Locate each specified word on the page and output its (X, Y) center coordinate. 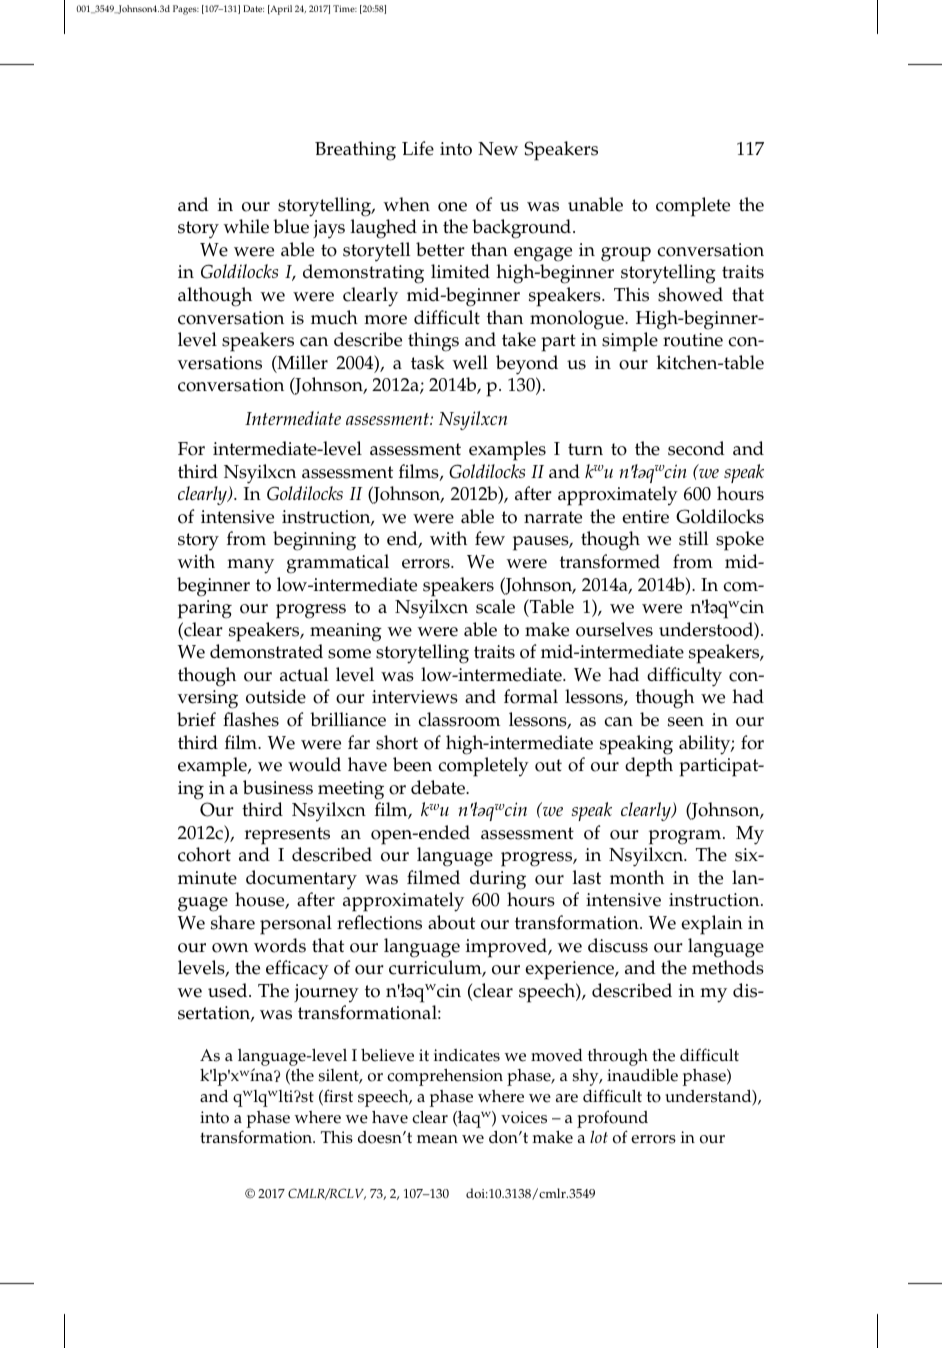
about (451, 922)
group (626, 254)
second (696, 448)
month (637, 877)
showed (690, 294)
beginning (314, 541)
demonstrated (266, 651)
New (498, 149)
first (337, 1097)
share (233, 922)
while (246, 226)
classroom (459, 719)
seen (686, 722)
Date (253, 8)
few (490, 538)
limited (460, 271)
